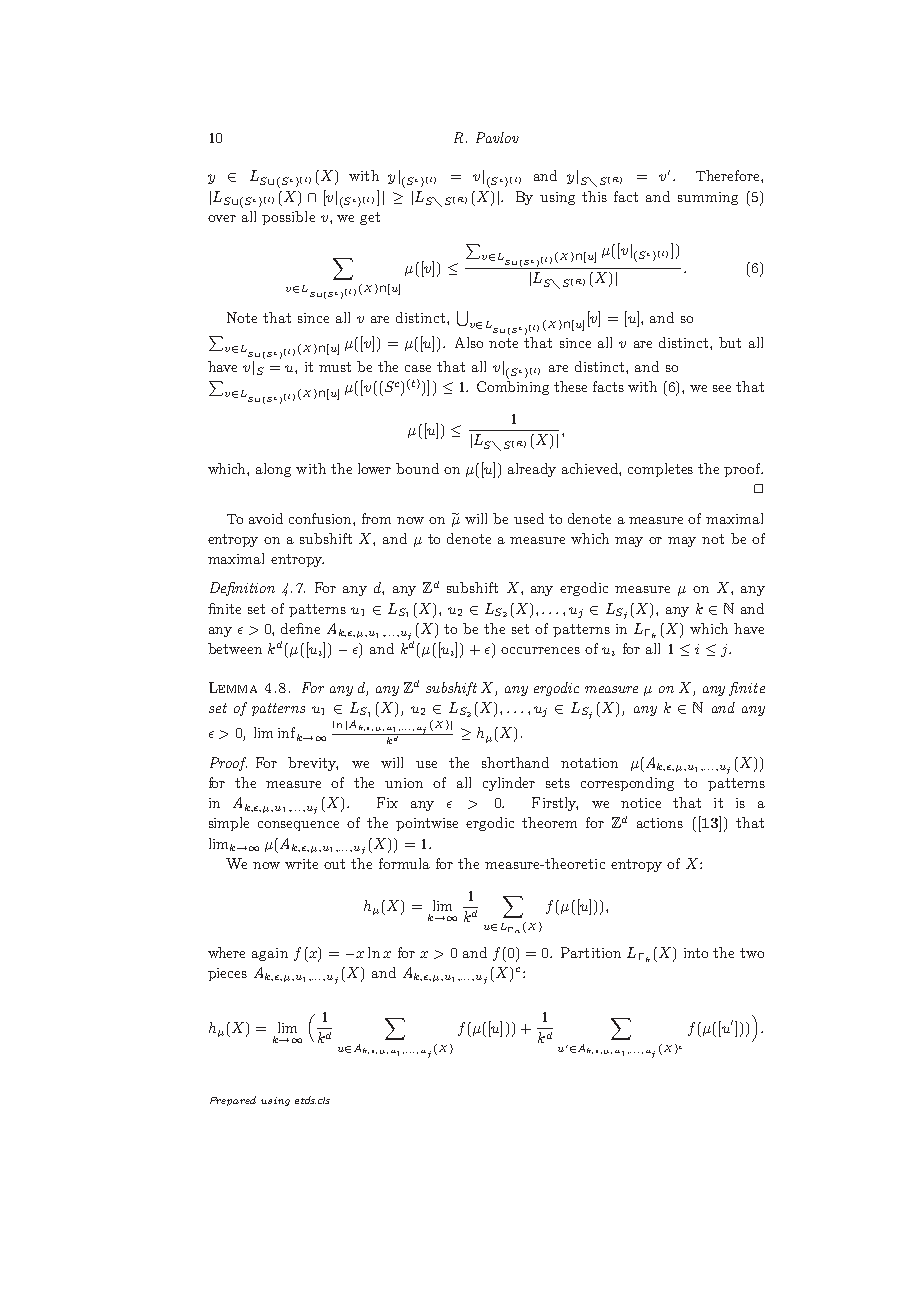  Describe the element at coordinates (233, 1101) in the document. I see `Prepared` at that location.
